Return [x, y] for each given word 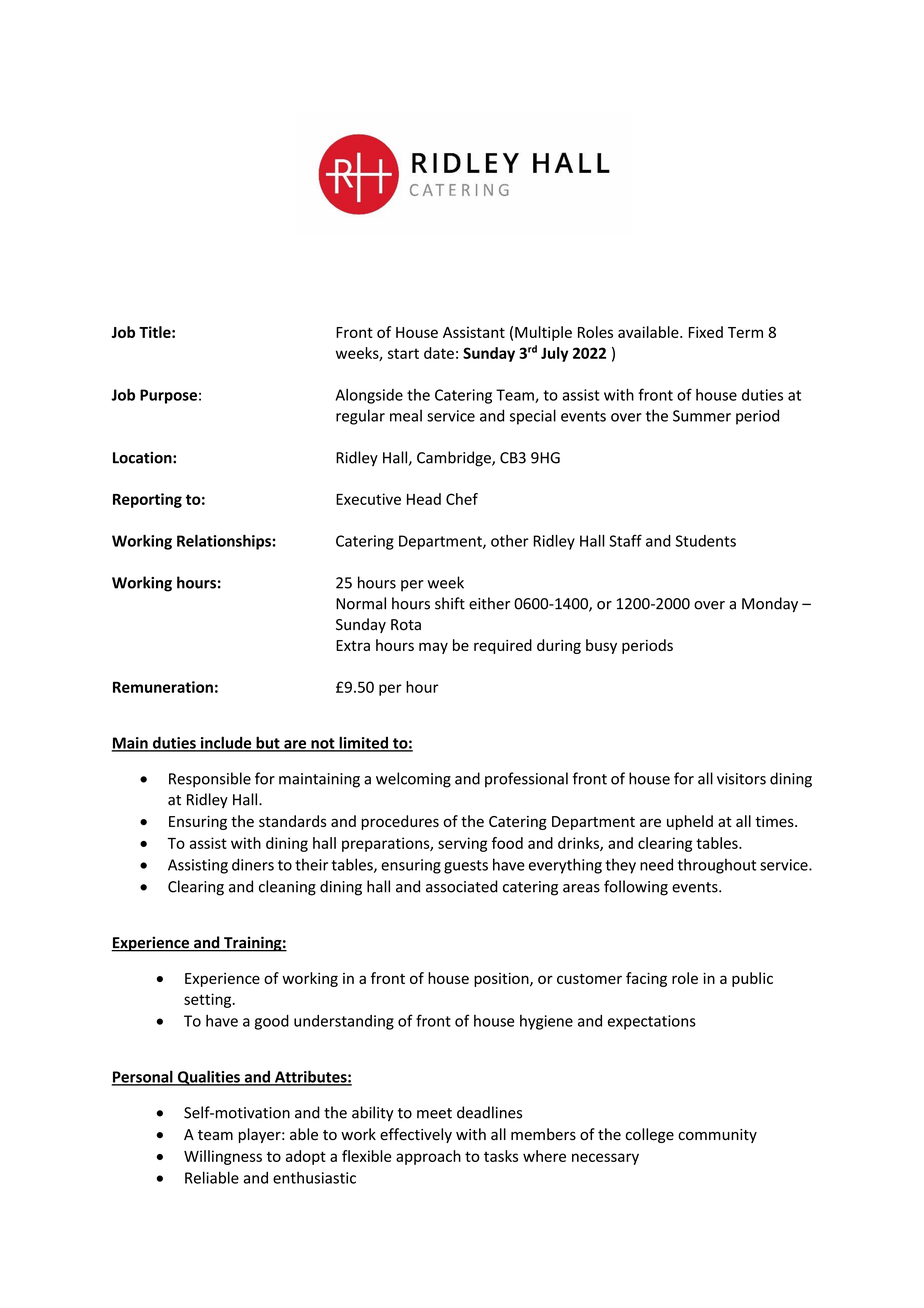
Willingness [223, 1157]
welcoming [413, 780]
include [226, 743]
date [439, 353]
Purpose [168, 396]
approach [428, 1157]
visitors [741, 779]
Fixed [706, 332]
